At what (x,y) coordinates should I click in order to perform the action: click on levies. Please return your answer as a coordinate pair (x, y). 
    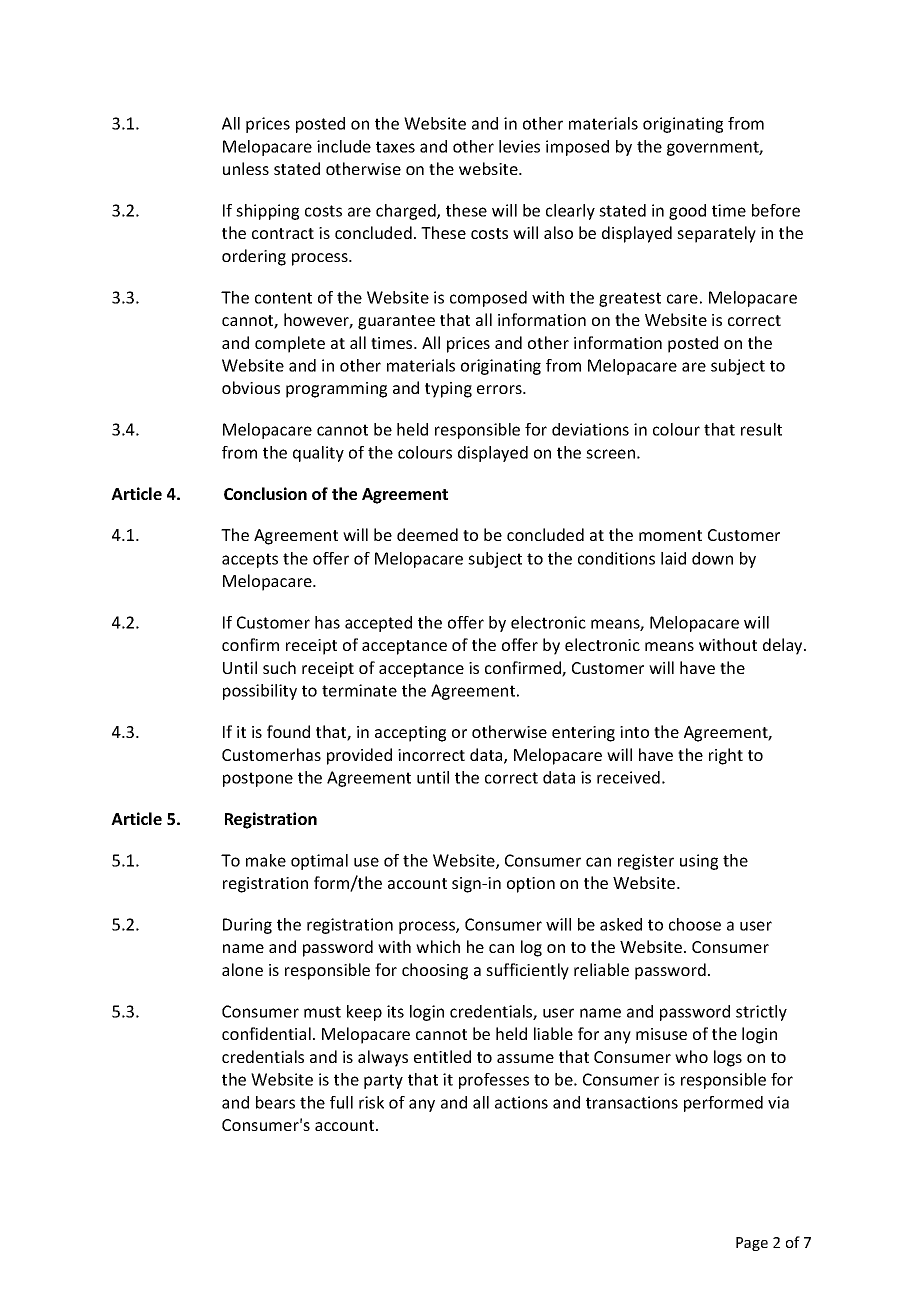
    Looking at the image, I should click on (519, 146).
